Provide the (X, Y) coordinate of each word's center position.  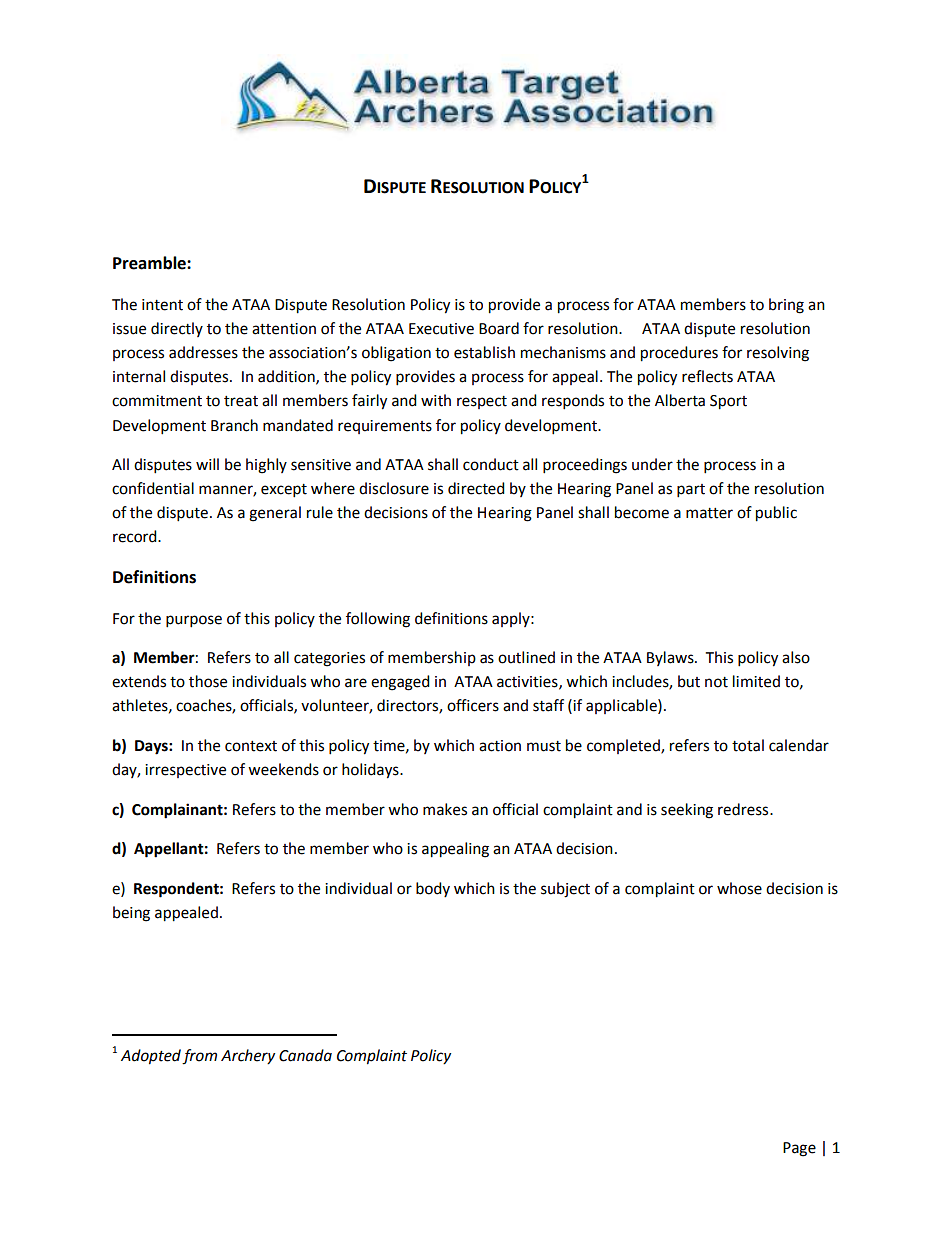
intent (162, 305)
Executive (441, 329)
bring (786, 306)
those (208, 681)
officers (473, 705)
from (199, 1057)
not (716, 682)
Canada (305, 1055)
